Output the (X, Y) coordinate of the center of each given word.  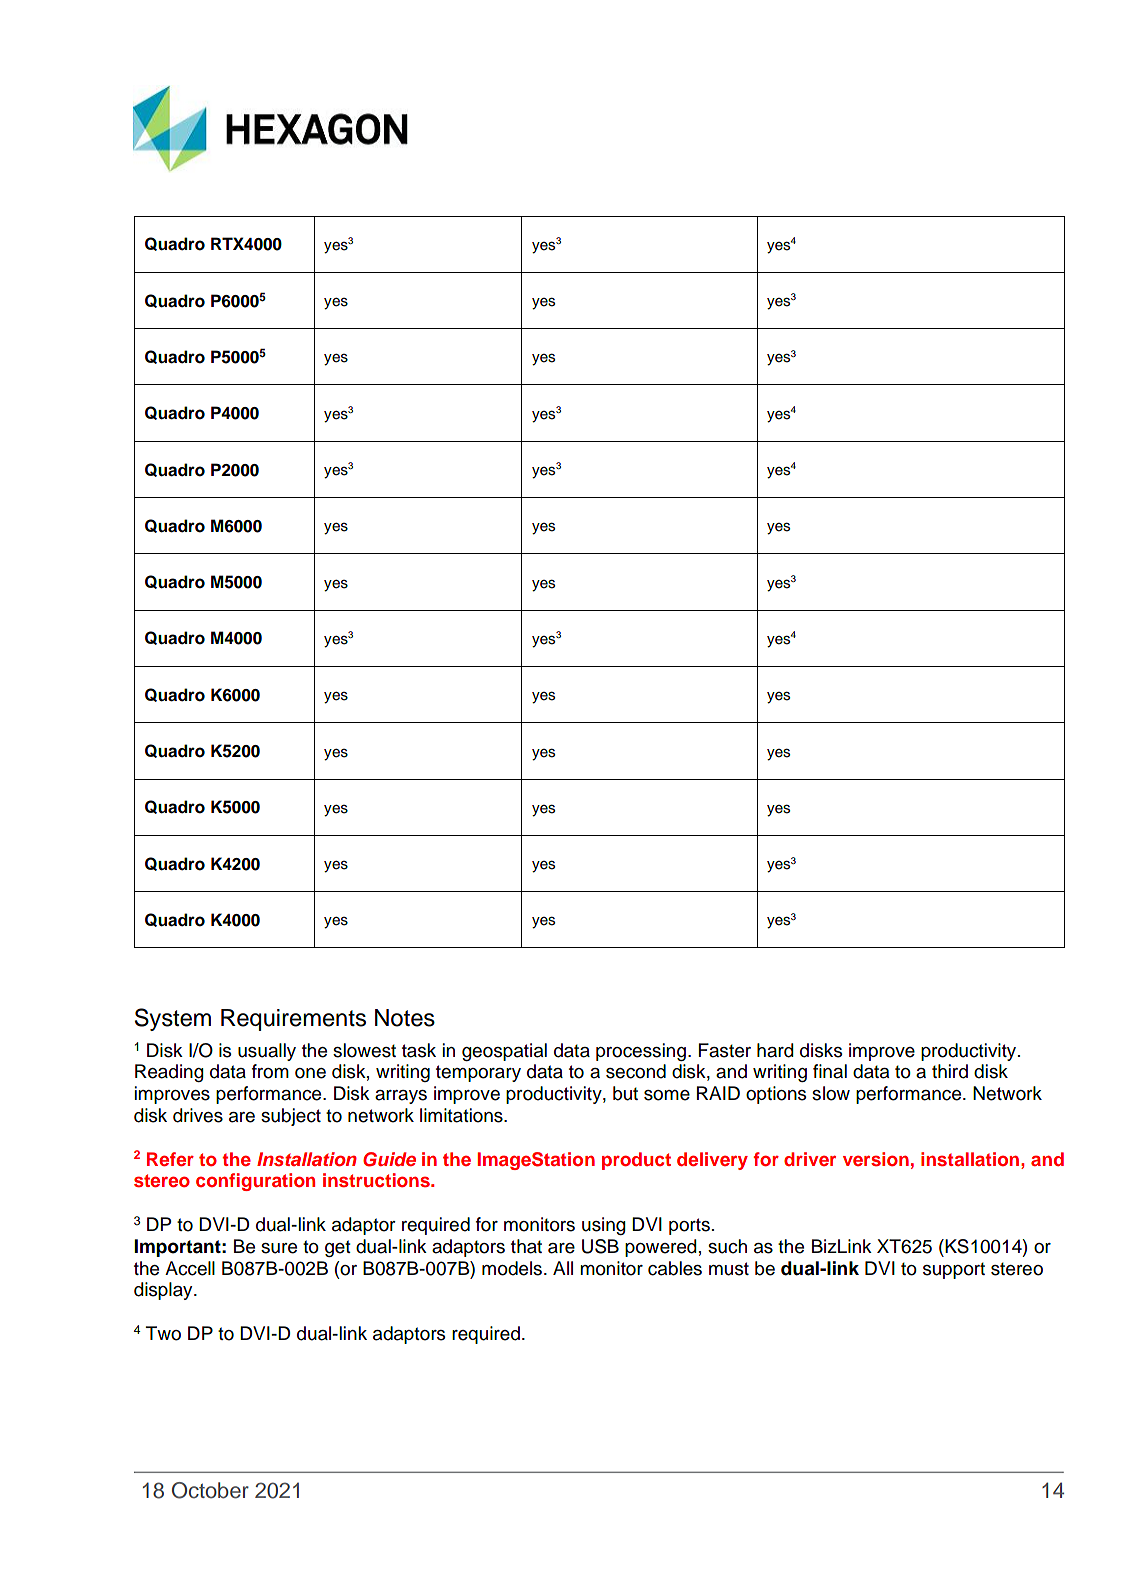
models (512, 1268)
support (954, 1270)
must (729, 1269)
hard (775, 1050)
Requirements (293, 1020)
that (526, 1246)
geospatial (504, 1052)
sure (279, 1248)
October (210, 1490)
